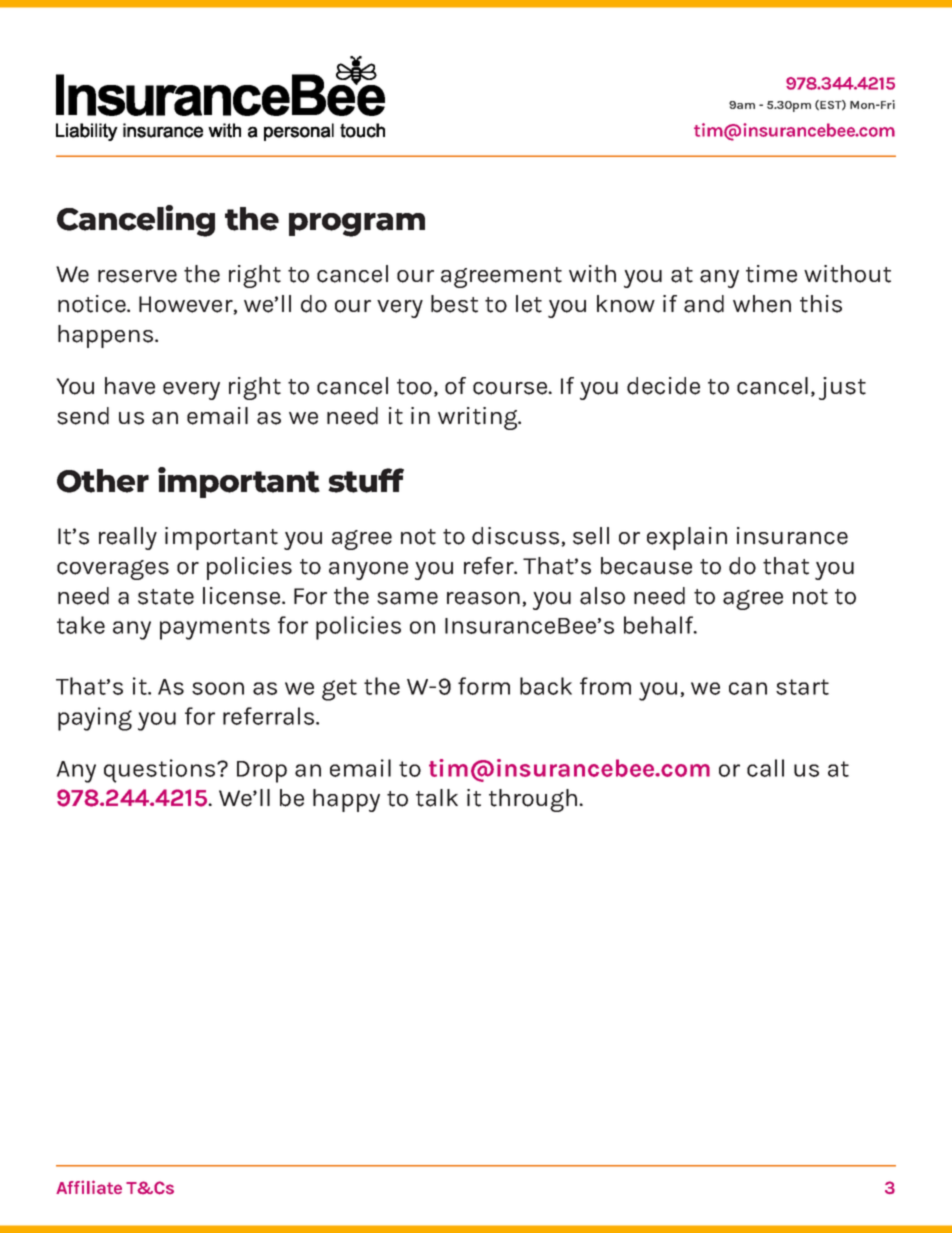 The image size is (952, 1233). I want to click on questions, so click(161, 771).
